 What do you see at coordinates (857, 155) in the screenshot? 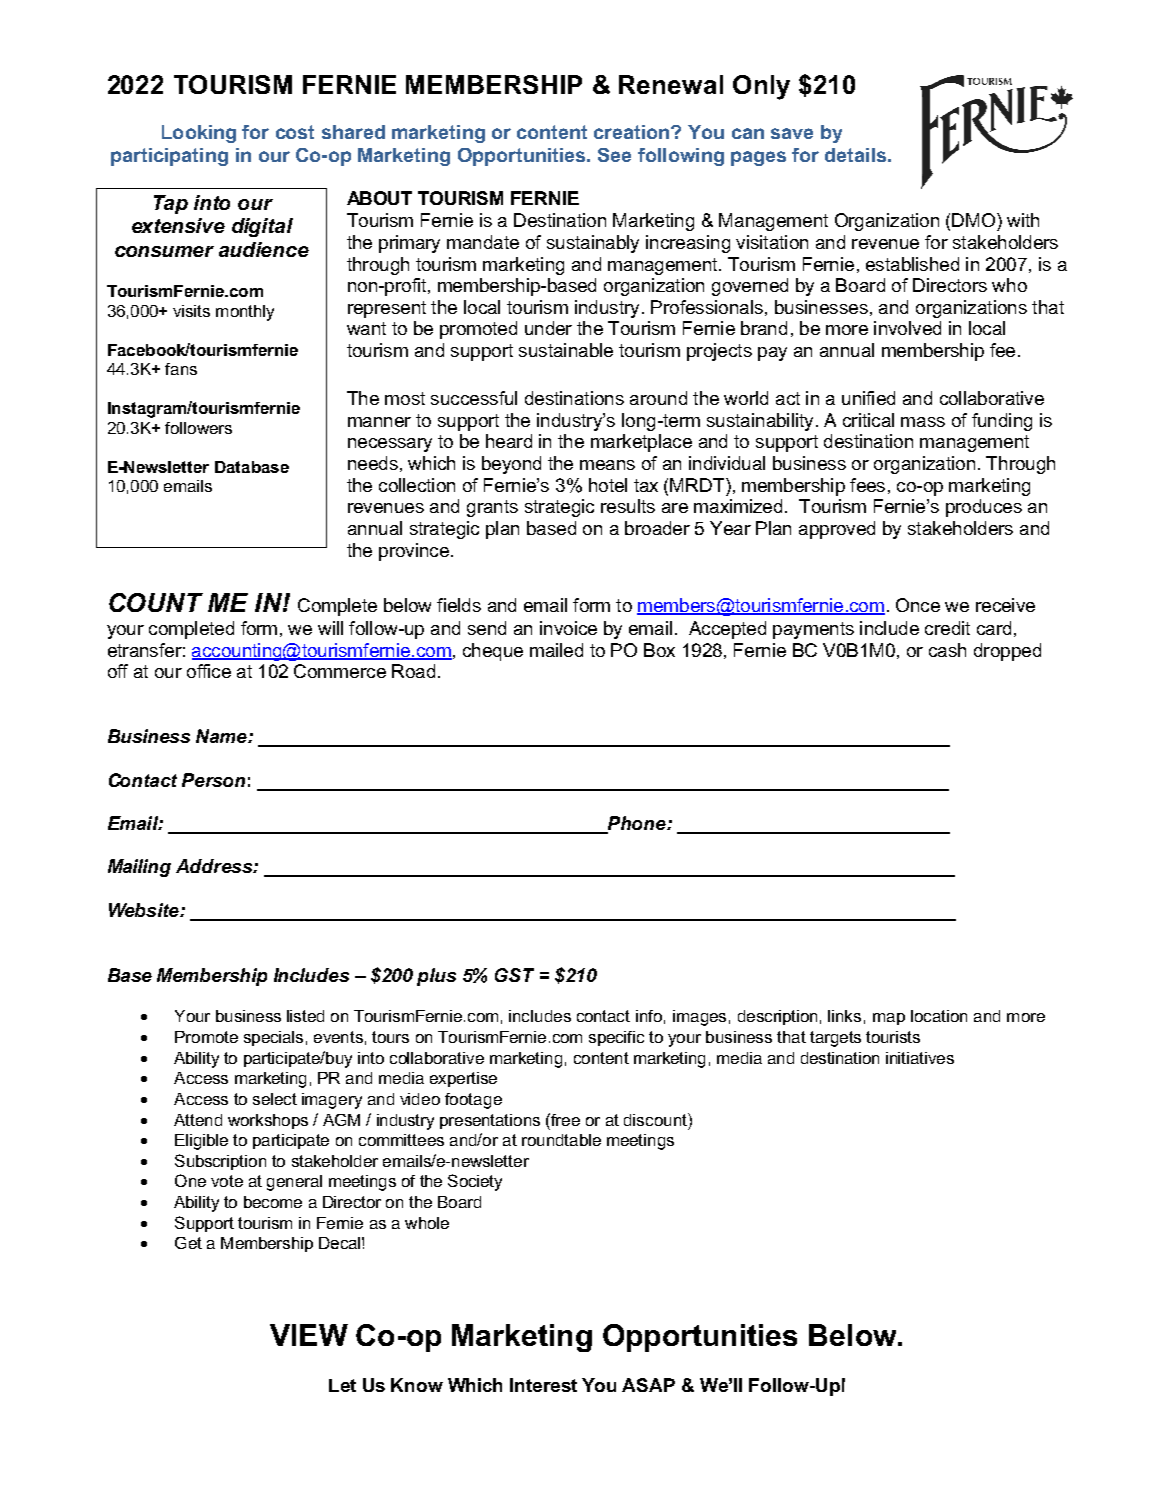
I see `details` at bounding box center [857, 155].
